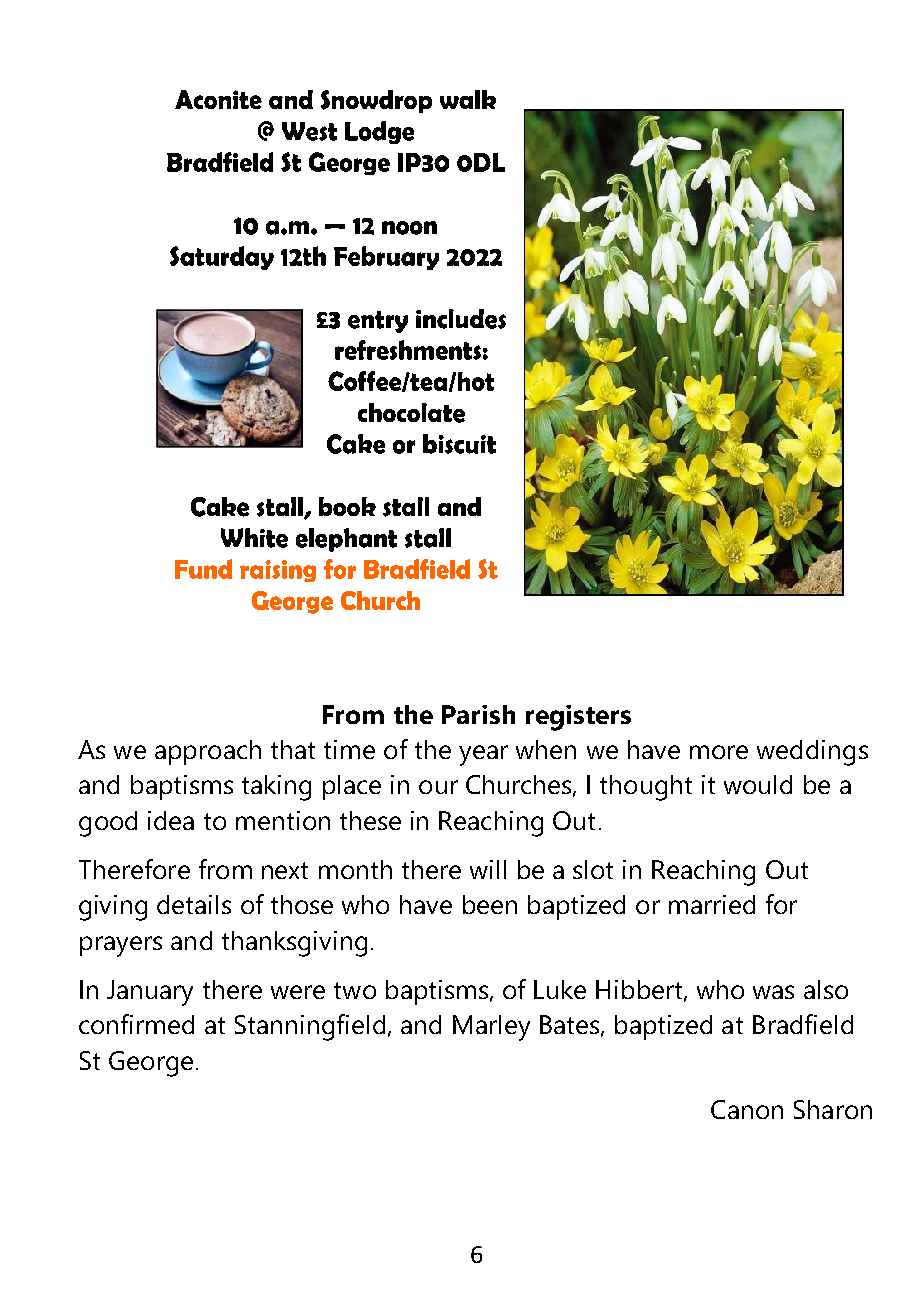  What do you see at coordinates (560, 989) in the screenshot?
I see `Luke` at bounding box center [560, 989].
